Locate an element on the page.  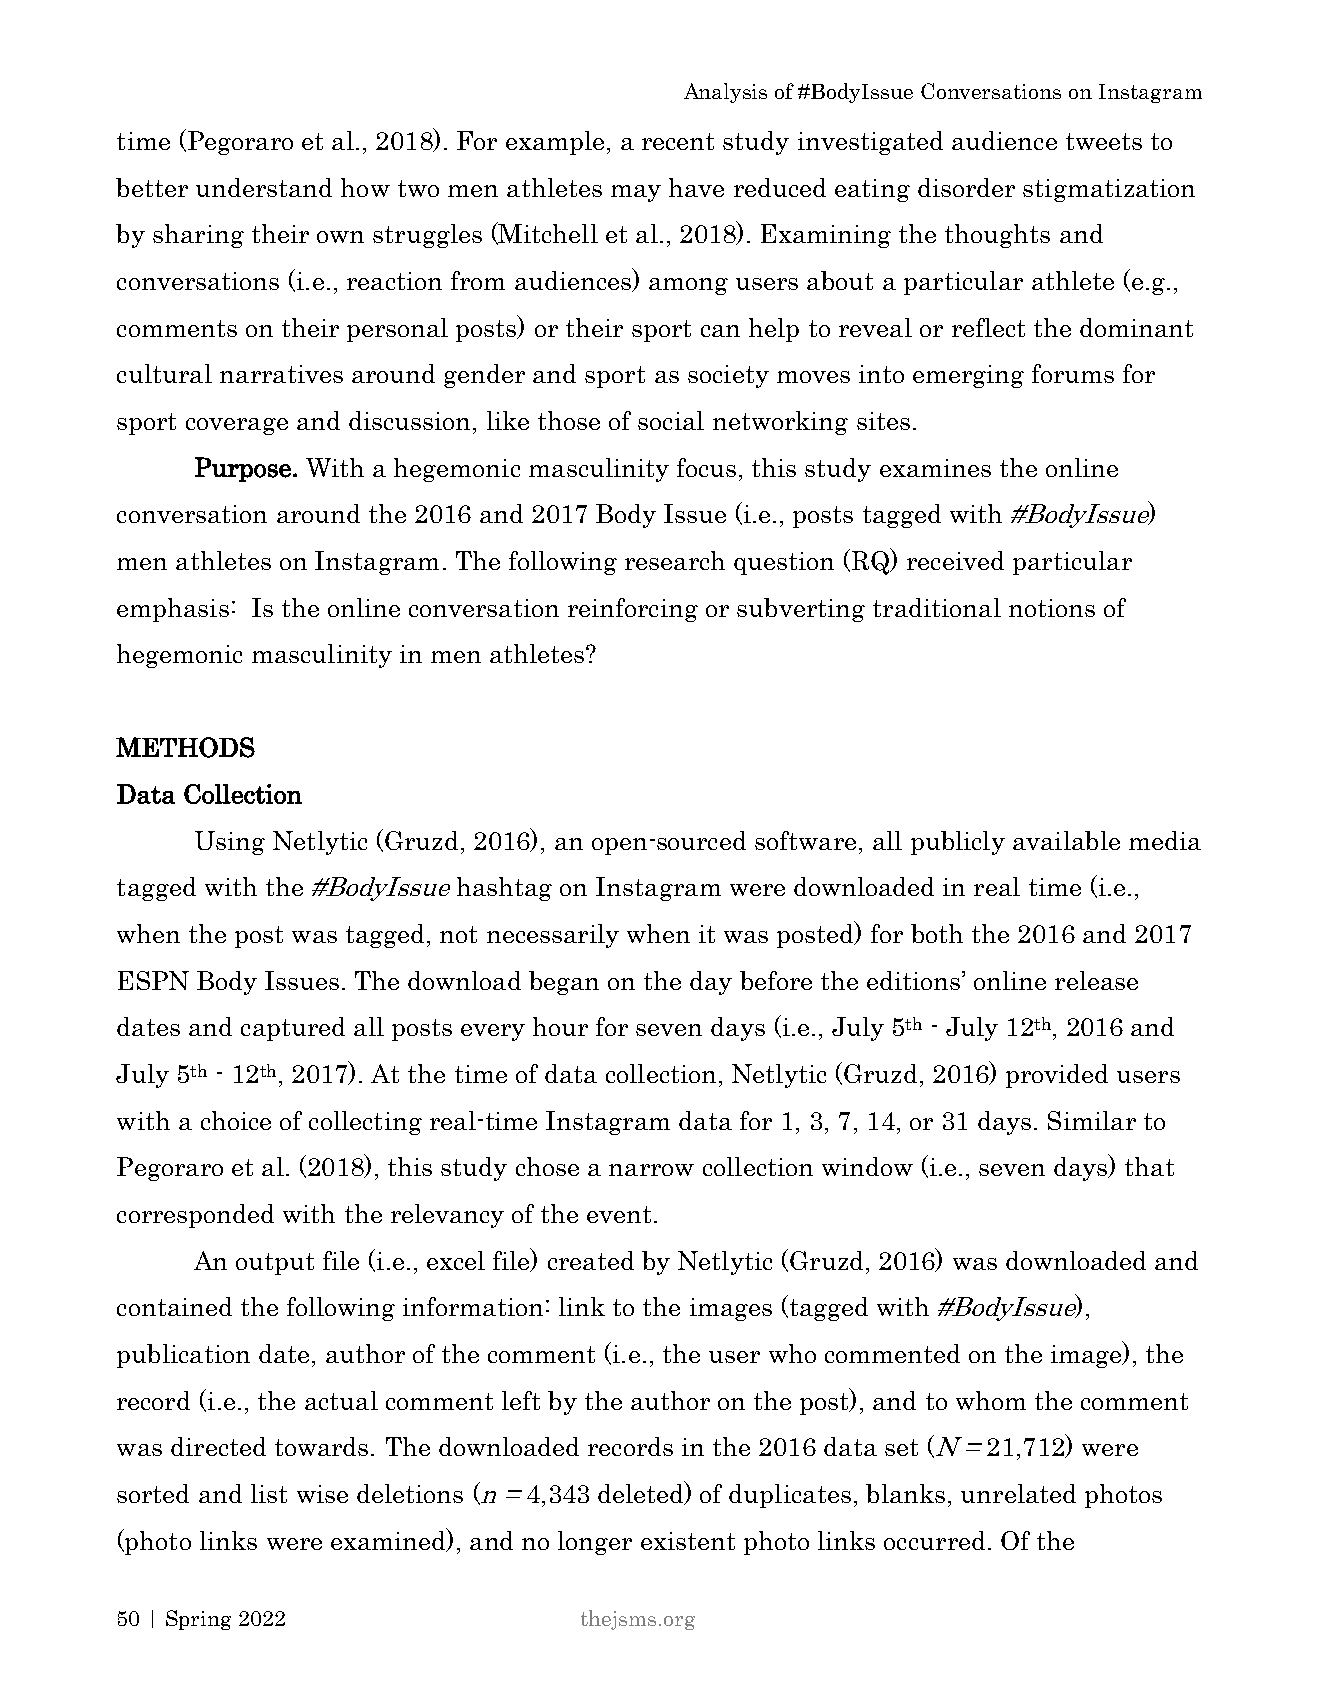
tweets is located at coordinates (1104, 141).
